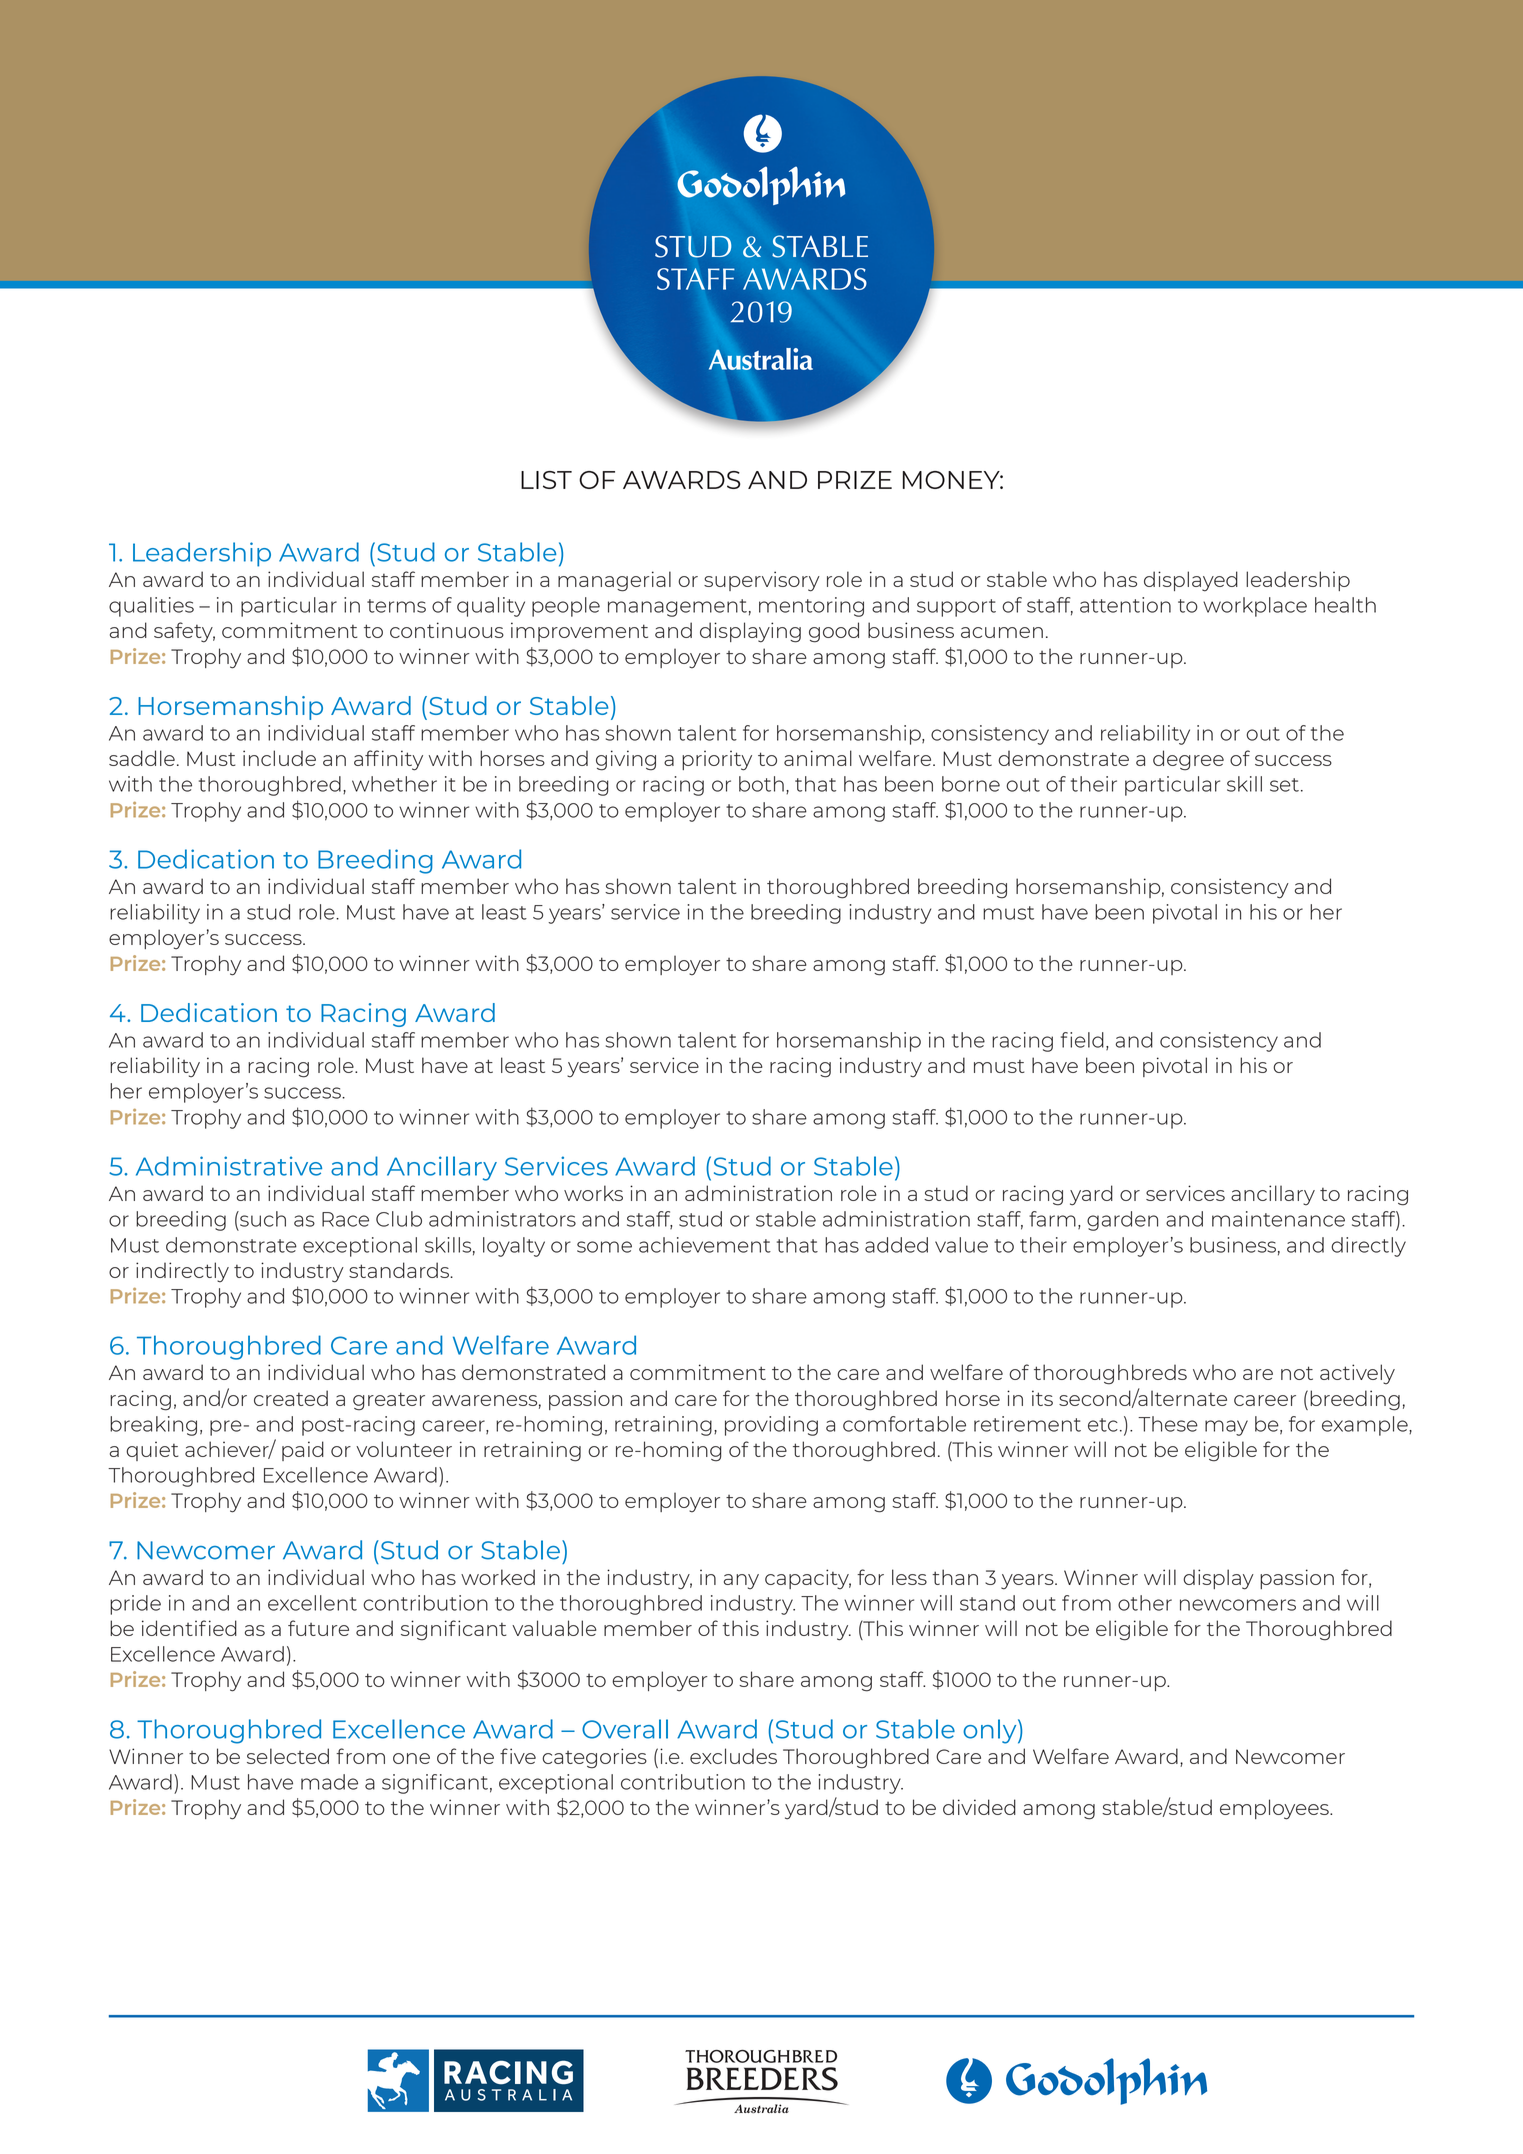 This document has height=2154, width=1523. What do you see at coordinates (291, 1398) in the document?
I see `created` at bounding box center [291, 1398].
